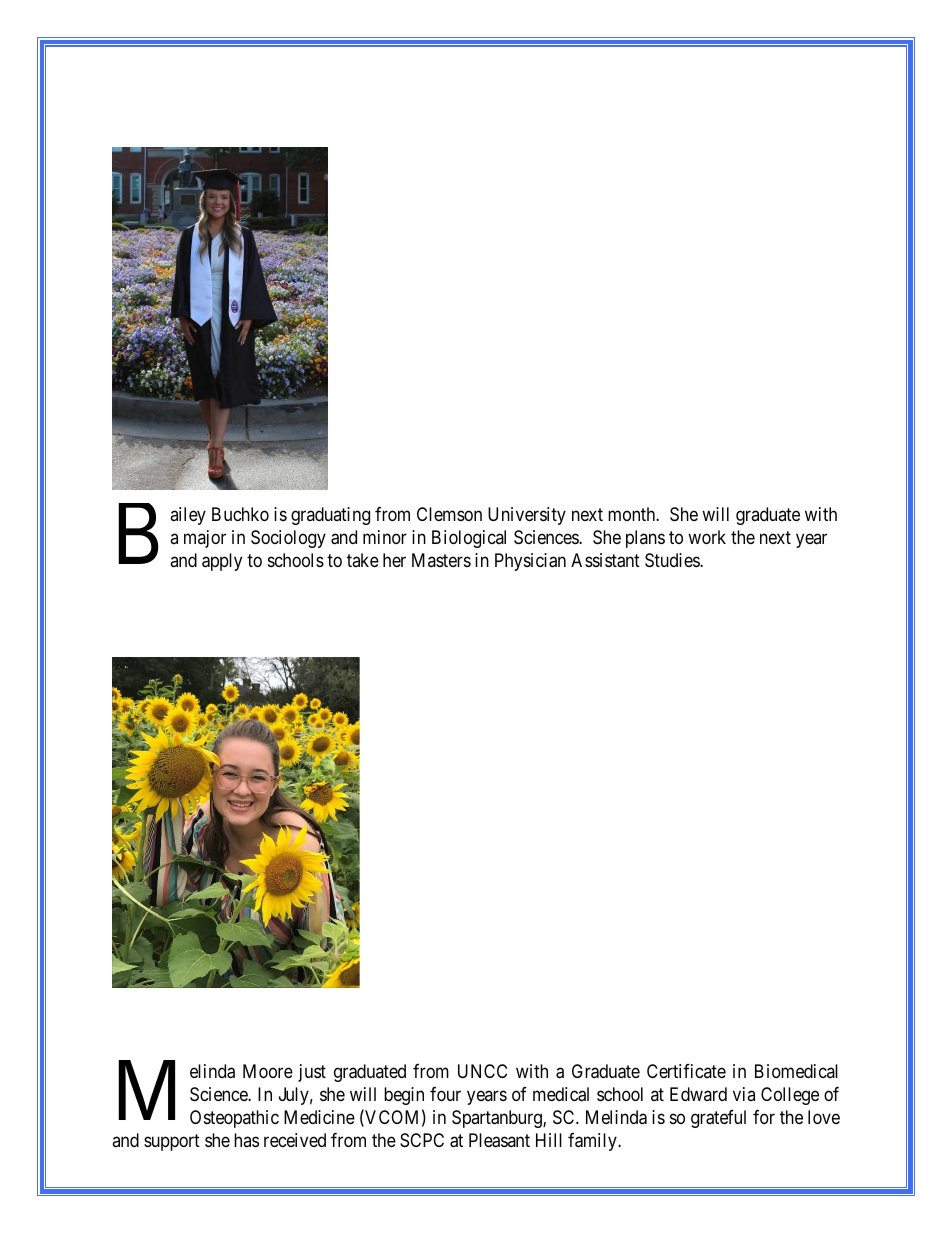  What do you see at coordinates (268, 1071) in the image?
I see `Moore` at bounding box center [268, 1071].
